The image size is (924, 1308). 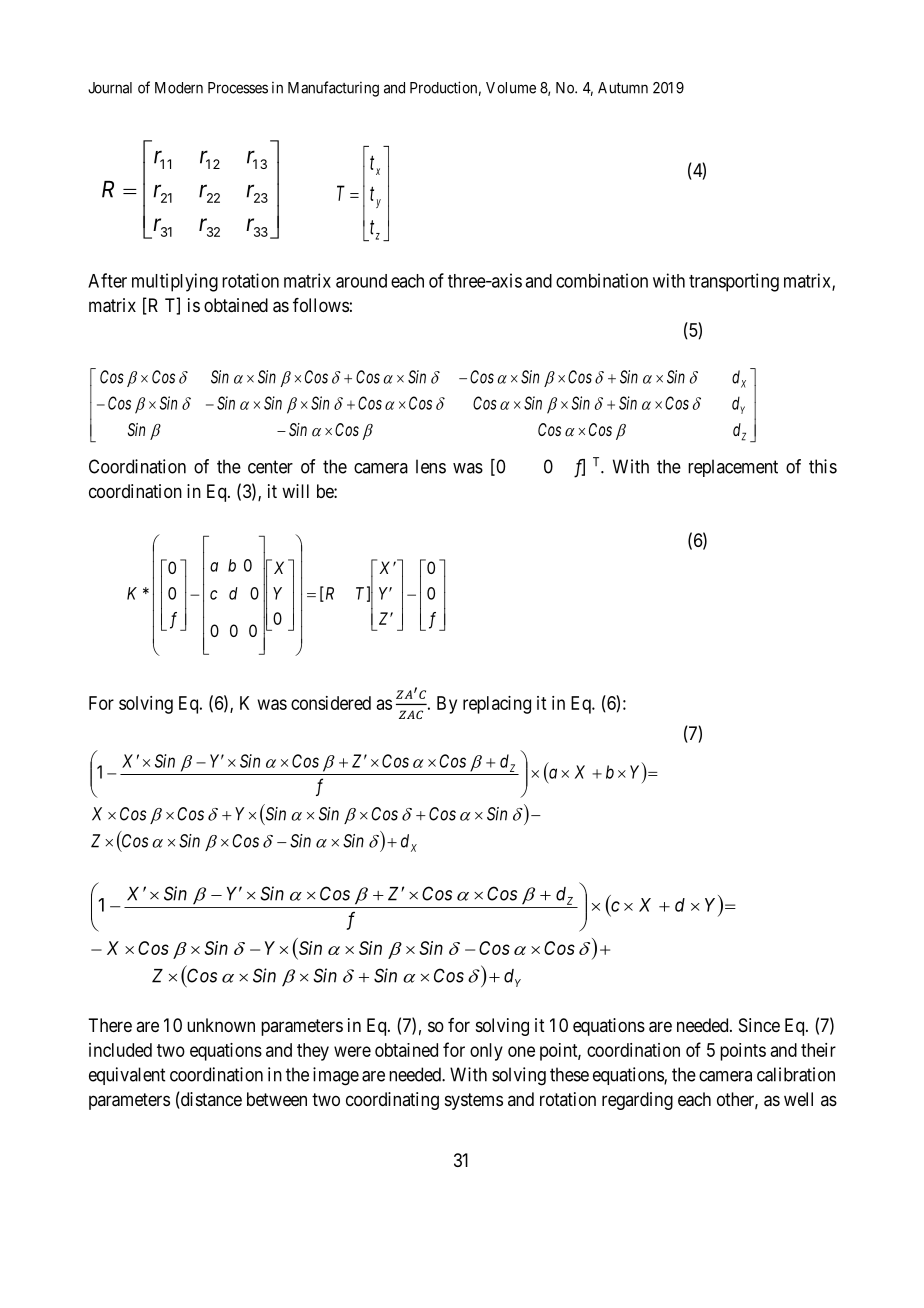 What do you see at coordinates (733, 468) in the screenshot?
I see `replacement` at bounding box center [733, 468].
